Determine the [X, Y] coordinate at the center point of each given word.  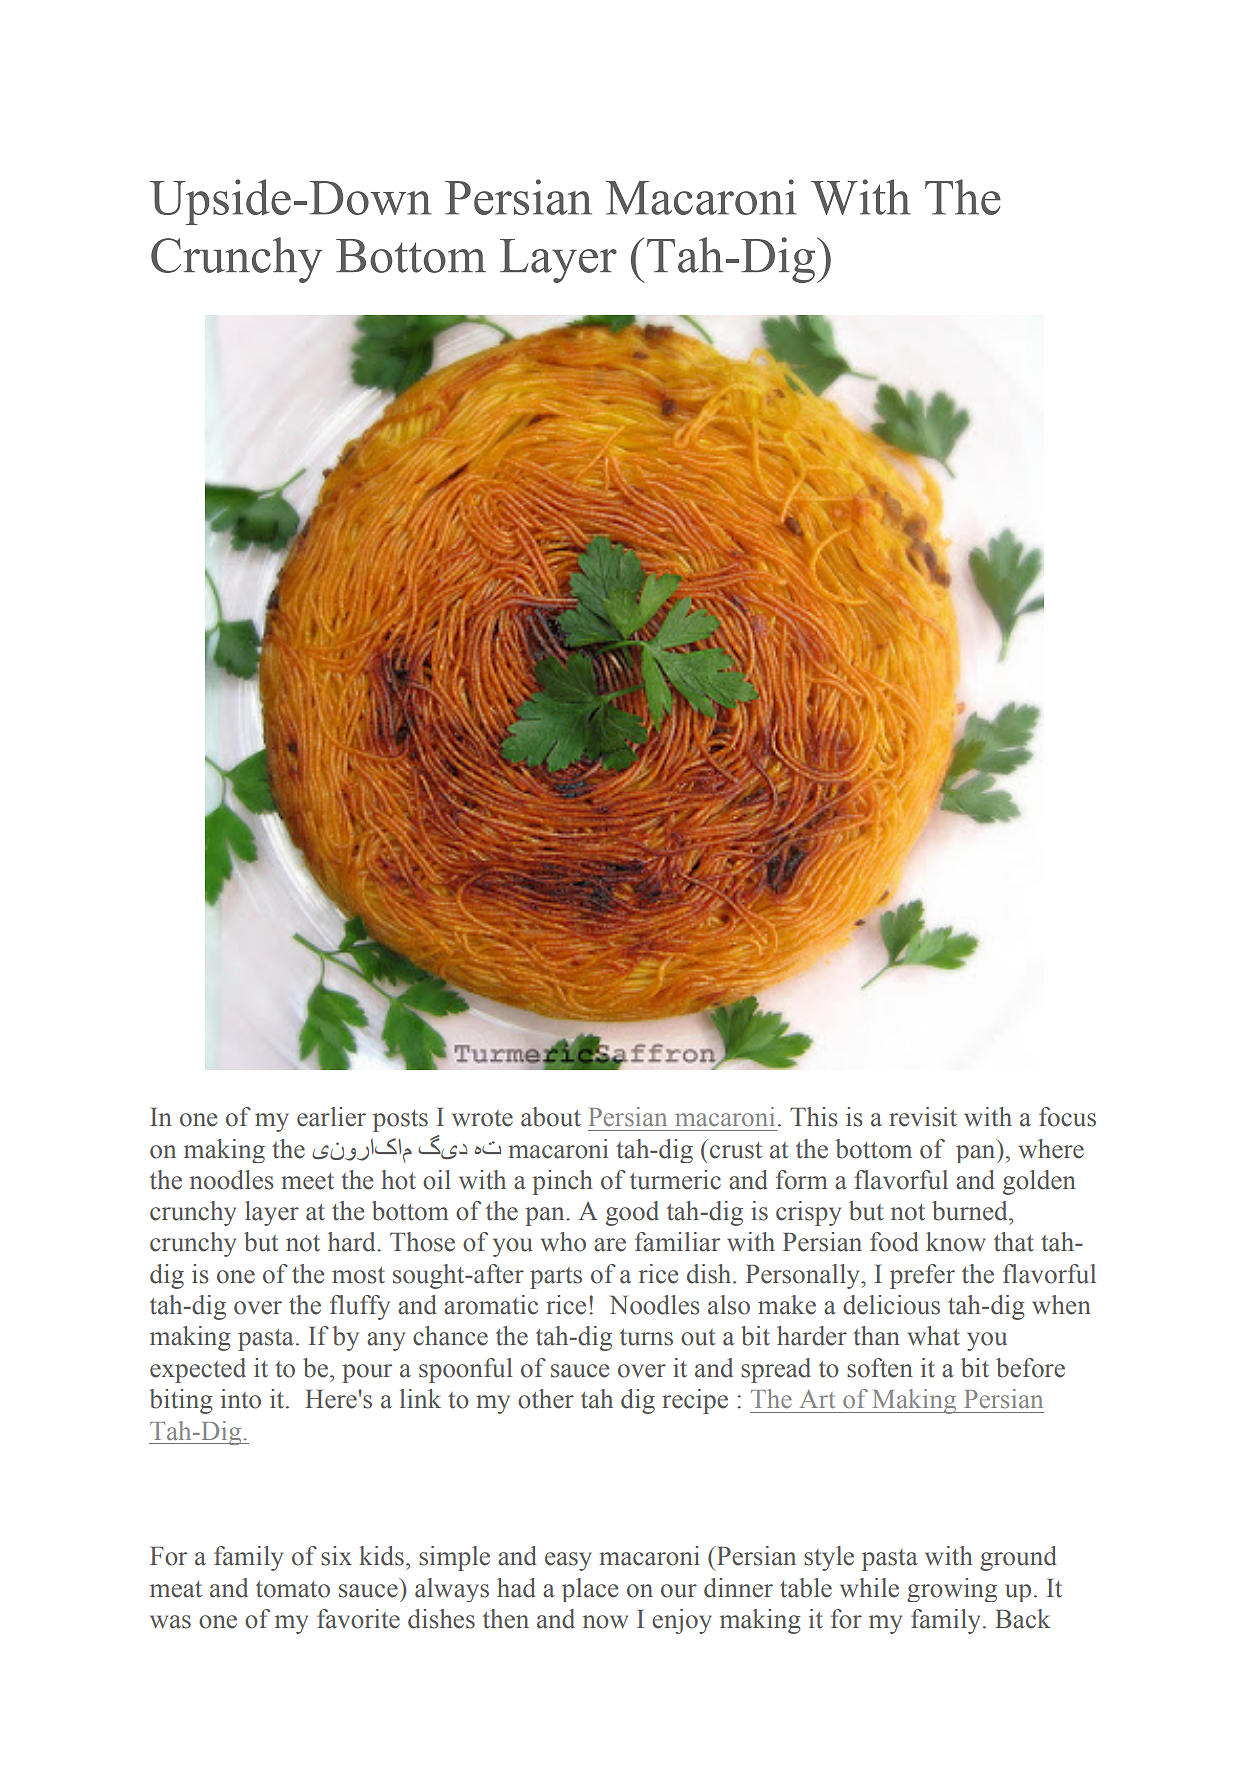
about [551, 1117]
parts [556, 1278]
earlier [331, 1117]
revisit [923, 1117]
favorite [358, 1619]
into [241, 1399]
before [1030, 1368]
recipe [695, 1401]
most [358, 1275]
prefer [922, 1276]
